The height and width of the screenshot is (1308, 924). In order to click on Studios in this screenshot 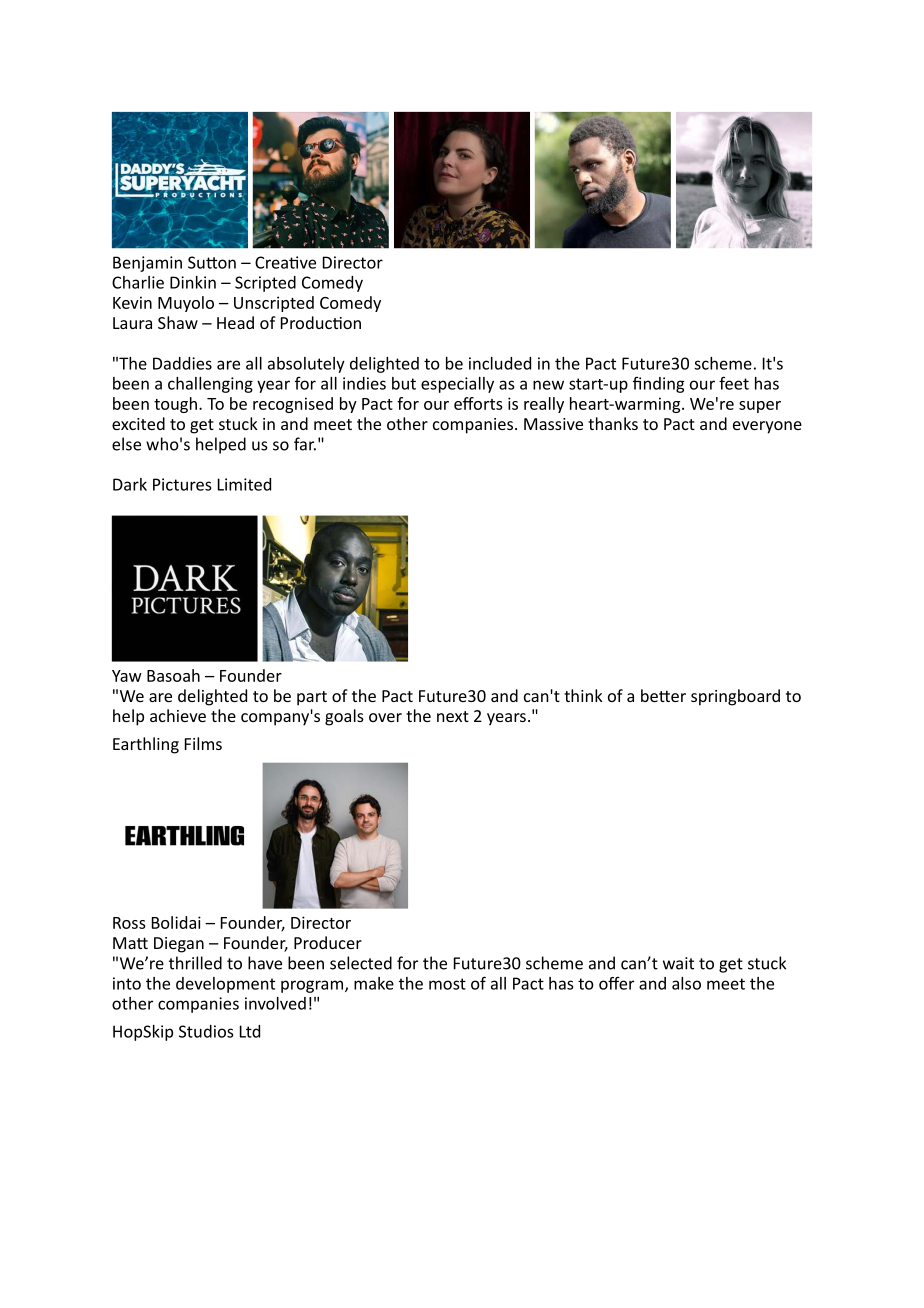, I will do `click(206, 1031)`.
